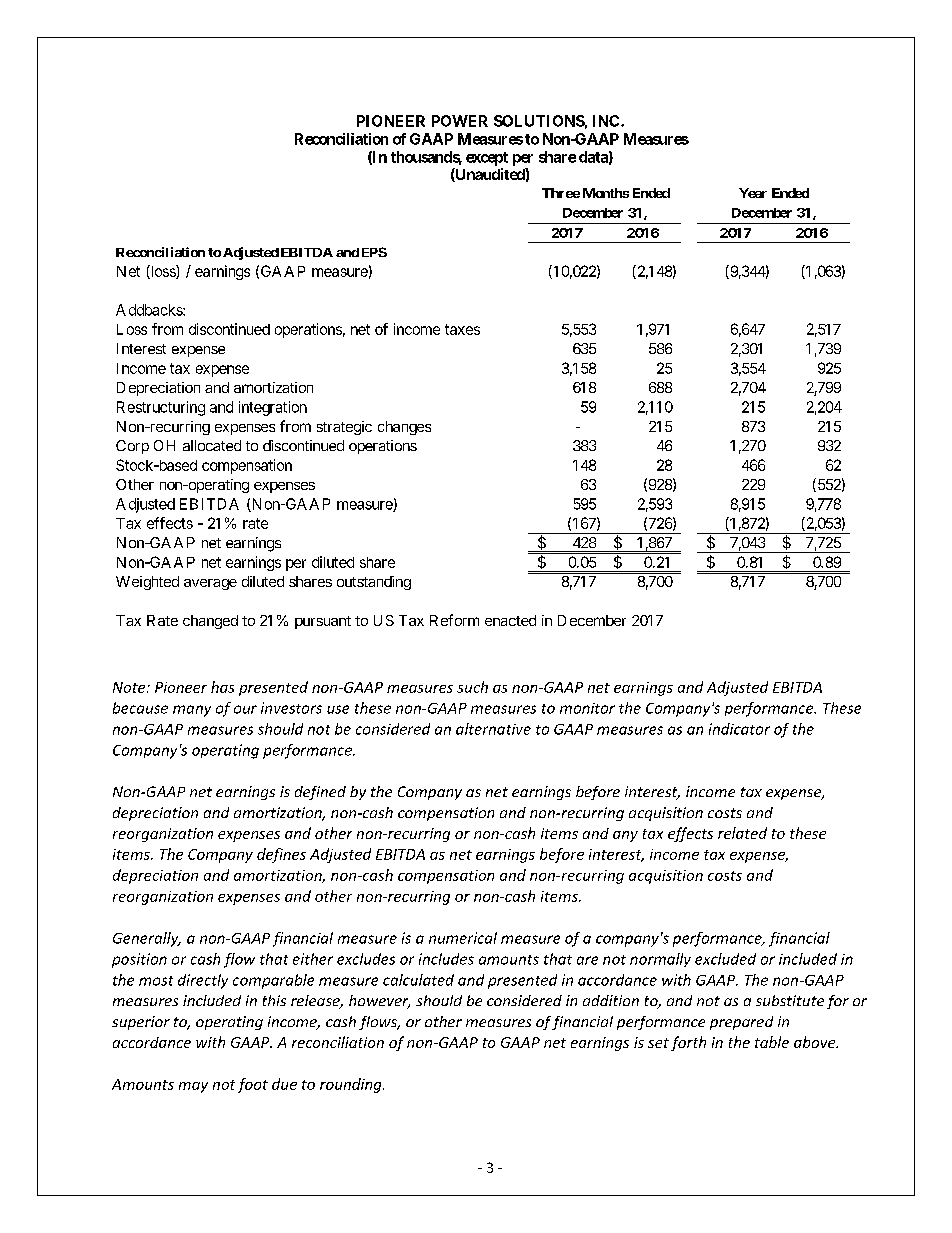 The width and height of the image is (952, 1233). Describe the element at coordinates (379, 1002) in the image. I see `however` at that location.
